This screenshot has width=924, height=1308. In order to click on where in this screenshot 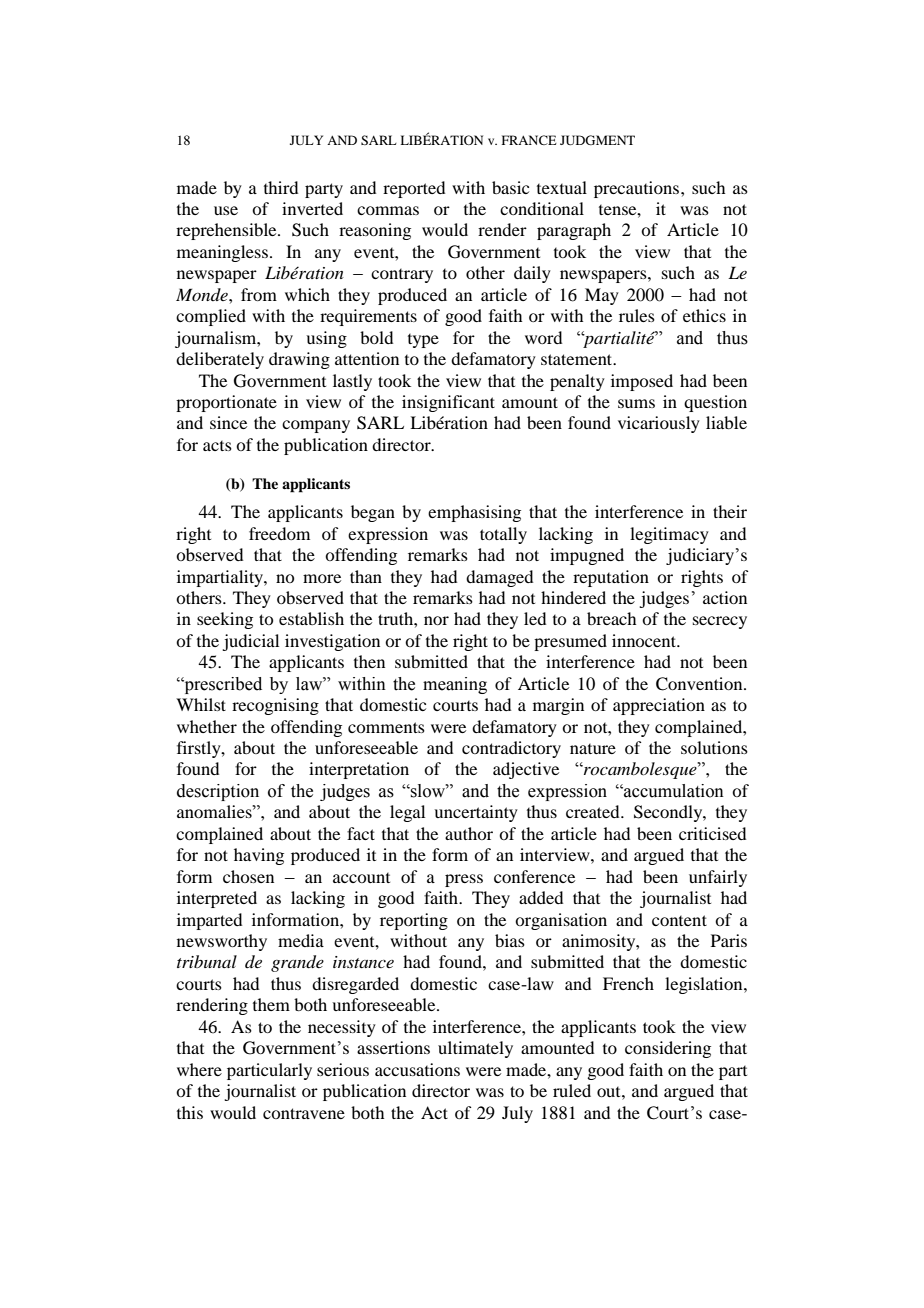, I will do `click(199, 1069)`.
